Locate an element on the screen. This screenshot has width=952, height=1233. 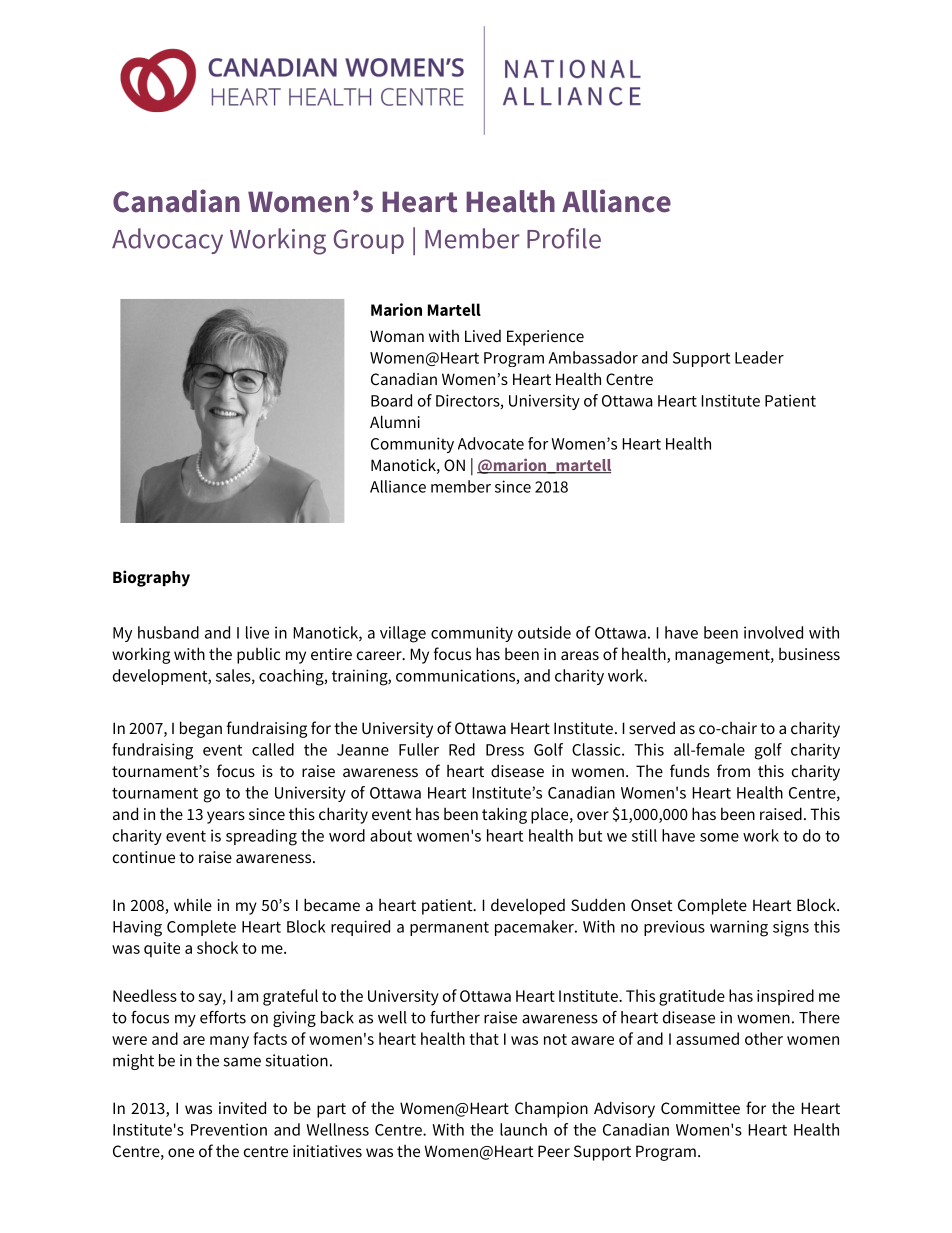
outside is located at coordinates (544, 632).
